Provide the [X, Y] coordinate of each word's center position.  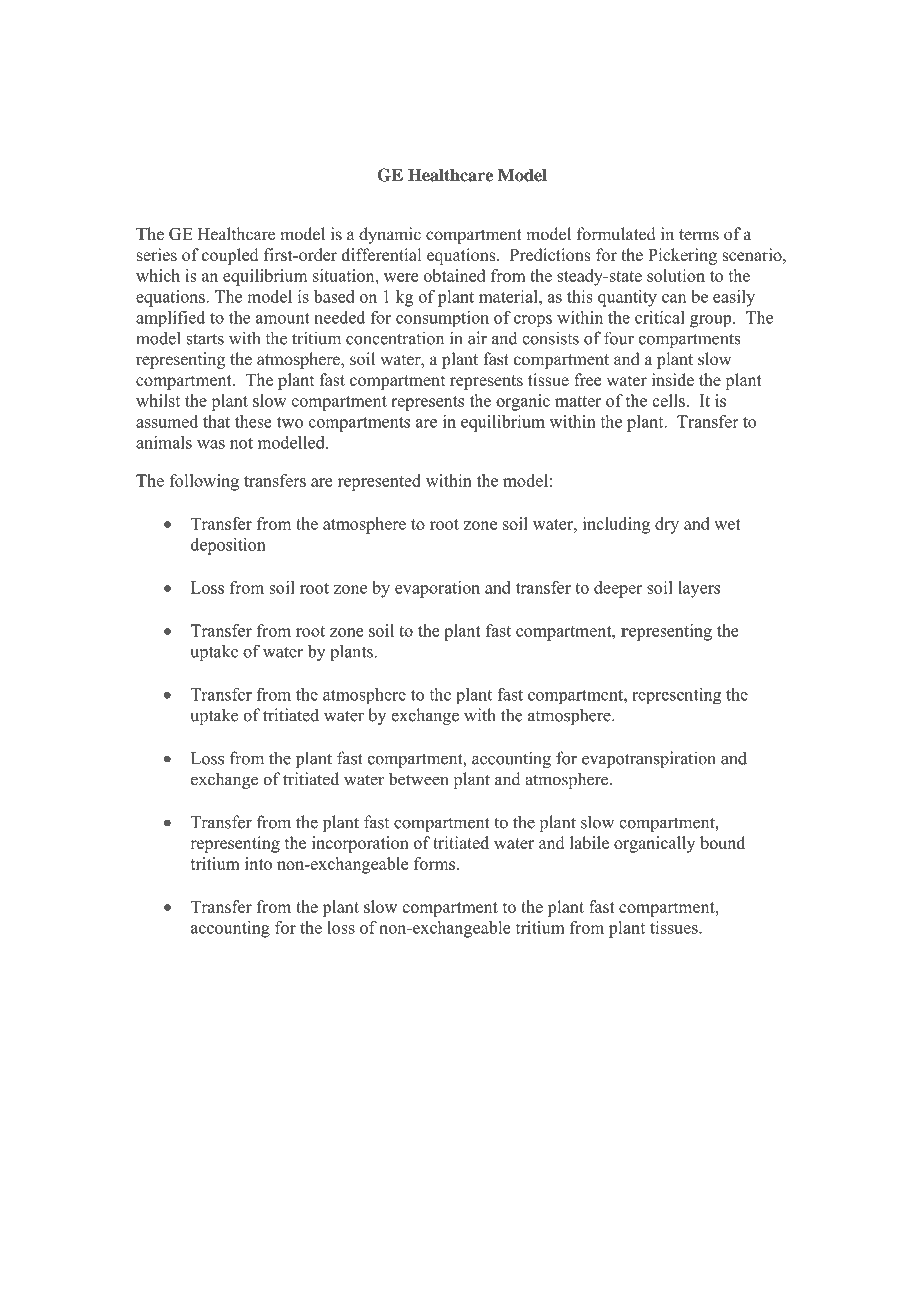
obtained [454, 275]
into [258, 863]
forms [434, 863]
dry [667, 525]
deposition [228, 546]
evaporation [437, 589]
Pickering [682, 256]
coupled [230, 256]
